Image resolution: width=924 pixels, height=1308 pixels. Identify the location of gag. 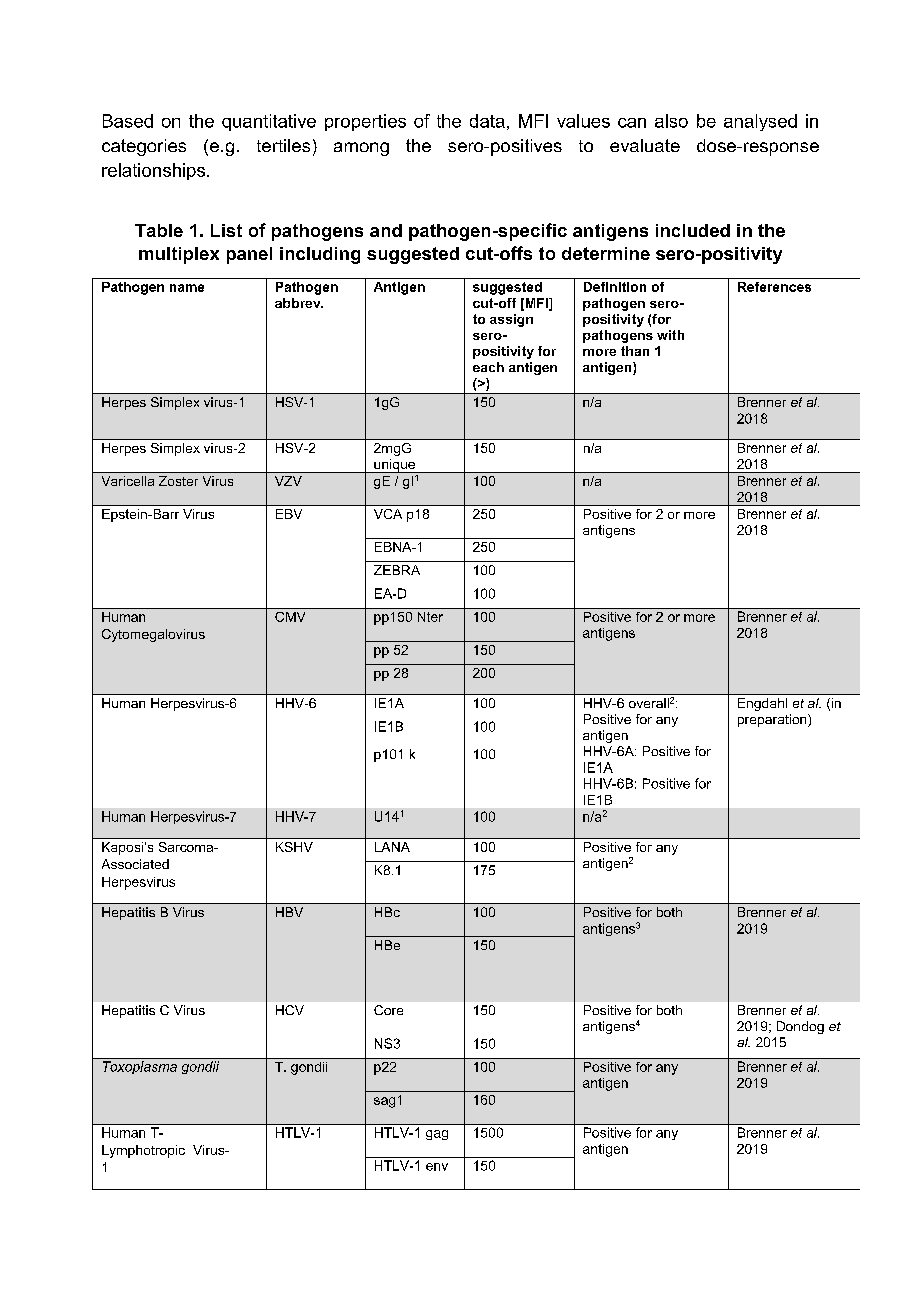
(437, 1135).
